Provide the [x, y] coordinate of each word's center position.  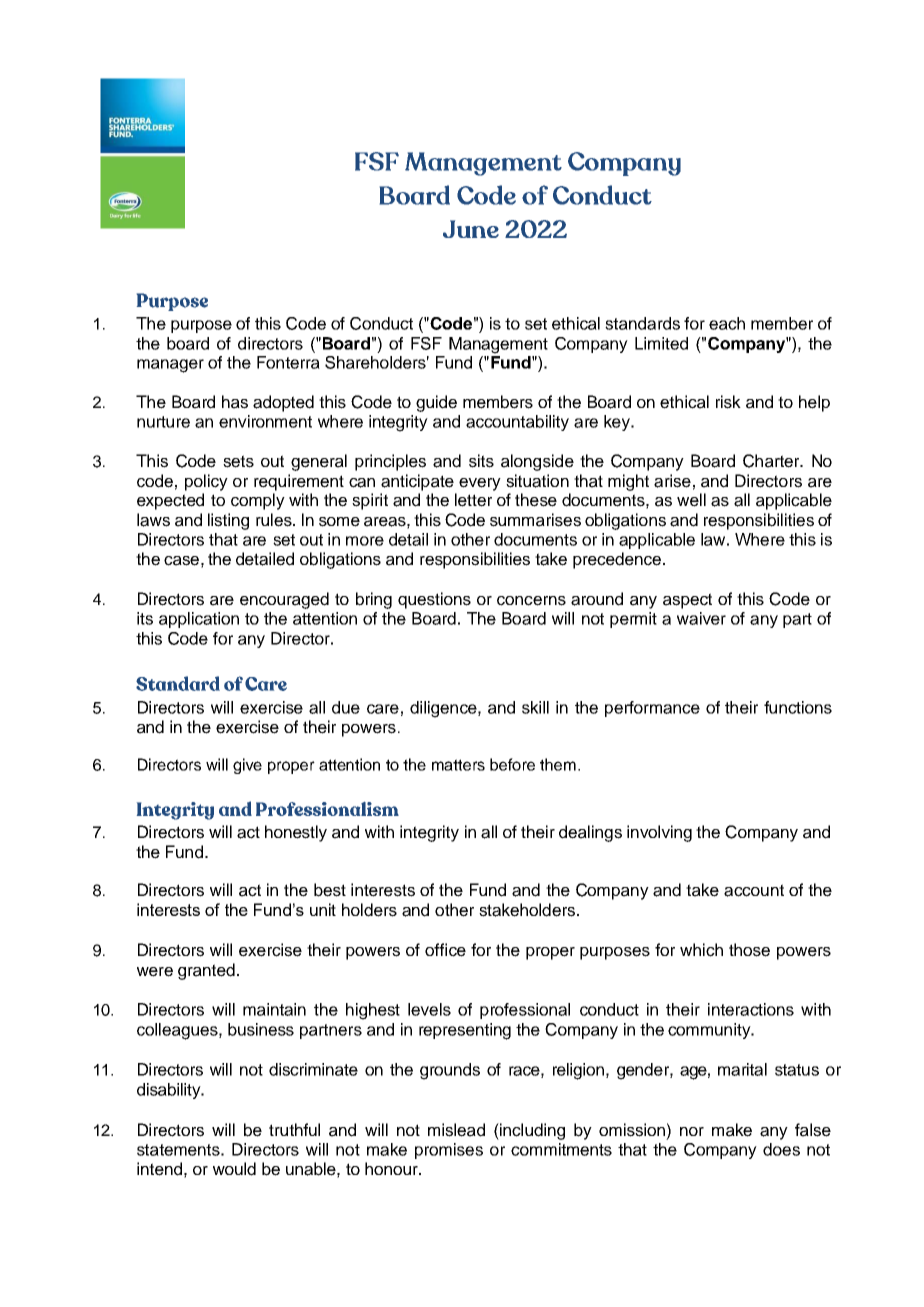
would [234, 1169]
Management [498, 345]
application [199, 620]
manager [170, 366]
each [727, 323]
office [445, 950]
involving [659, 833]
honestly [296, 833]
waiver [701, 618]
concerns [531, 601]
